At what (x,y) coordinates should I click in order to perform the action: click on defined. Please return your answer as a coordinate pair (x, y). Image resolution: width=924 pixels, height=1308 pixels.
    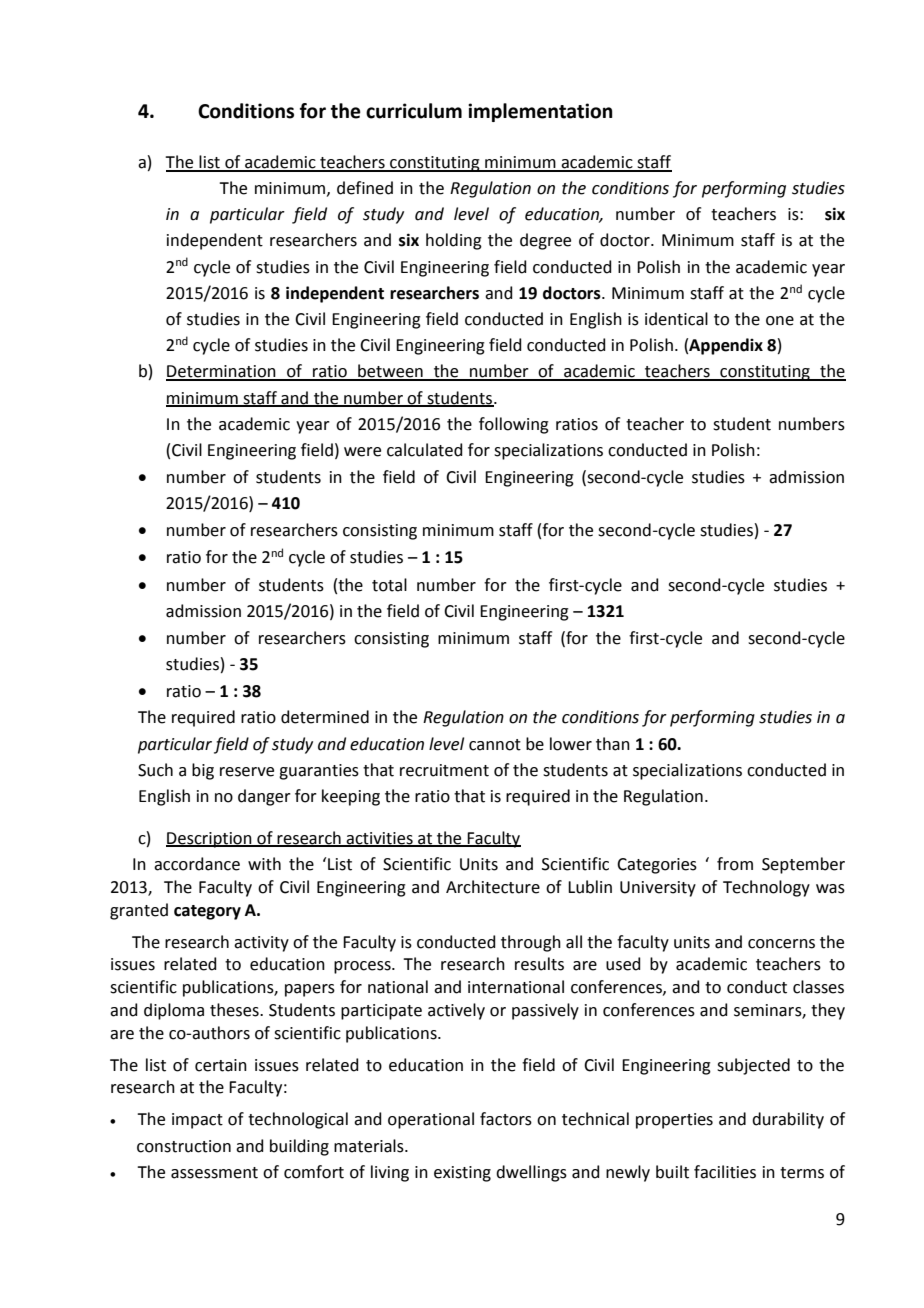
    Looking at the image, I should click on (365, 188).
